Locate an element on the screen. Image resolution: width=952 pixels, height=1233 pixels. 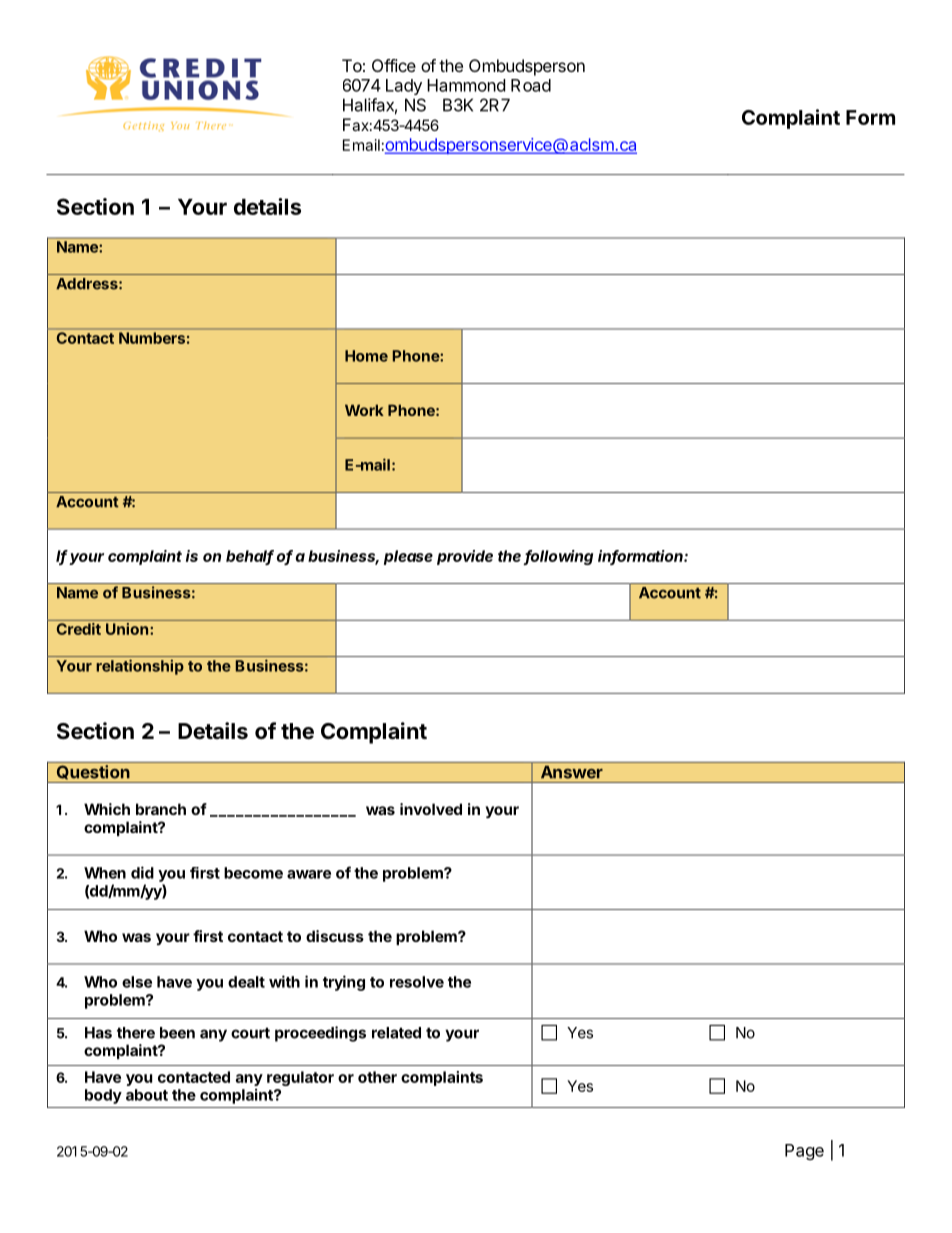
provide is located at coordinates (465, 557).
